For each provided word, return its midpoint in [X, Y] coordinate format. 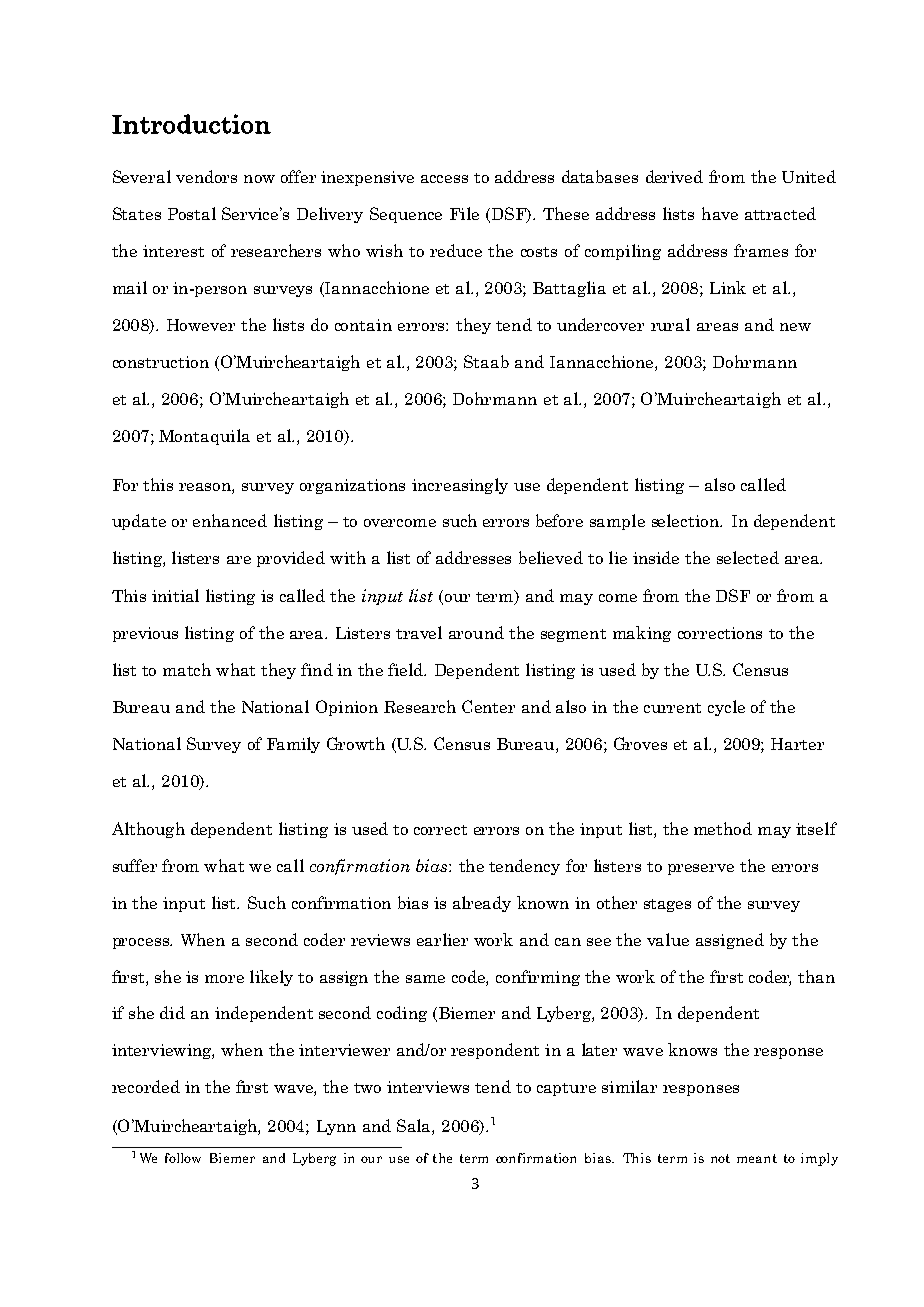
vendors [206, 176]
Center [488, 706]
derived [674, 176]
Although [148, 830]
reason [206, 487]
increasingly [460, 486]
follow [183, 1158]
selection [687, 520]
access [444, 179]
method [723, 828]
